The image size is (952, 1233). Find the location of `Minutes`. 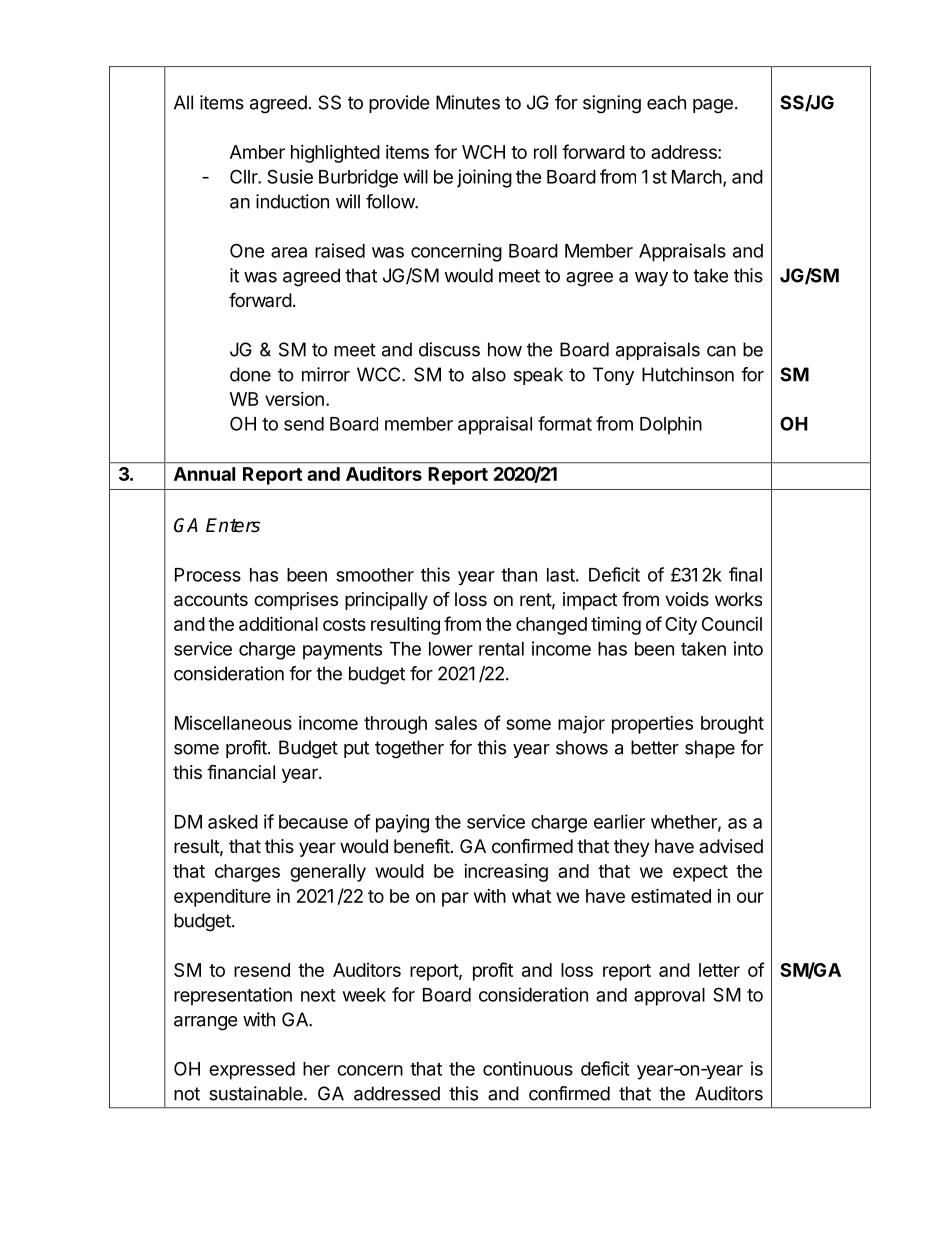

Minutes is located at coordinates (468, 102).
